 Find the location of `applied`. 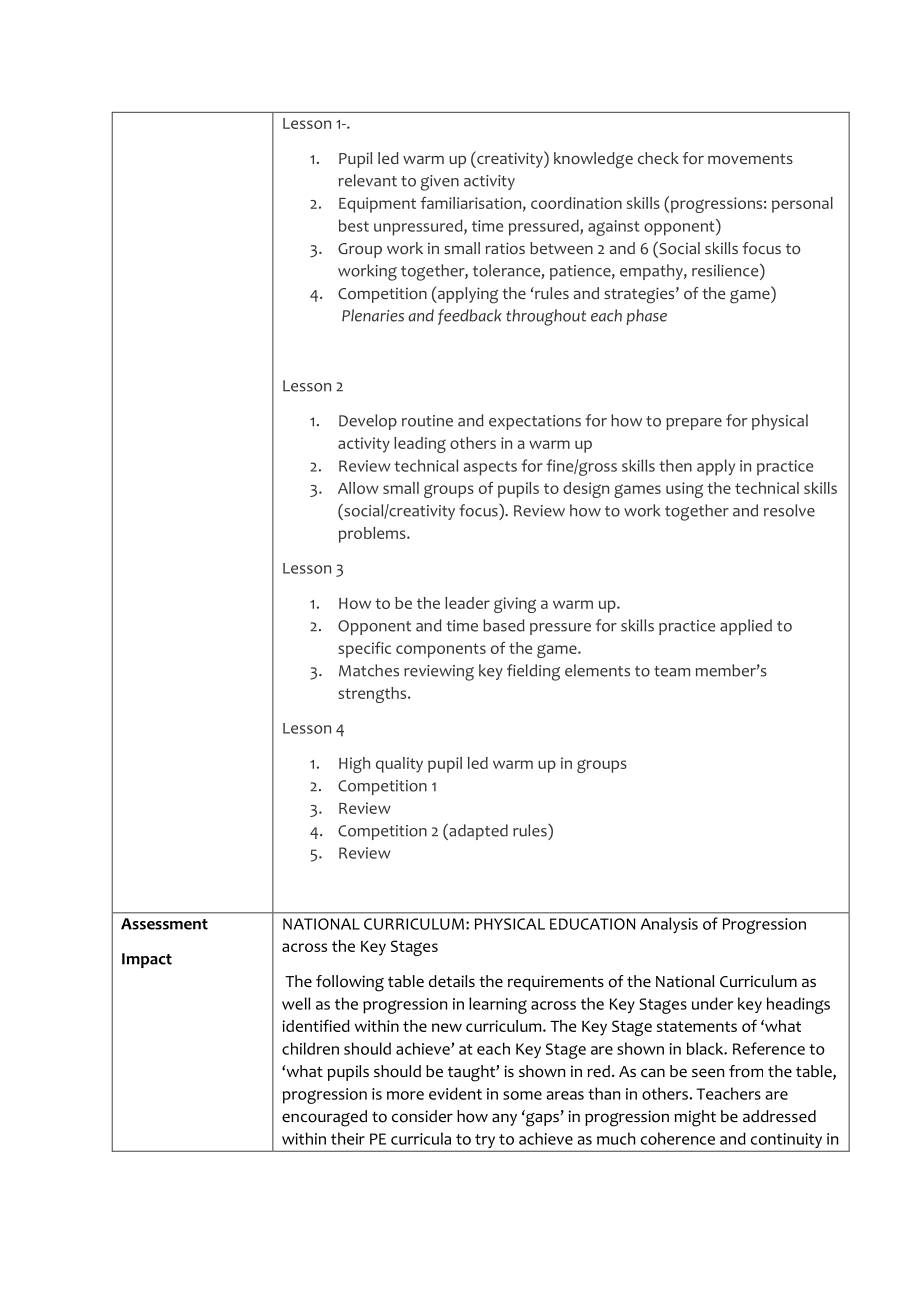

applied is located at coordinates (746, 627).
